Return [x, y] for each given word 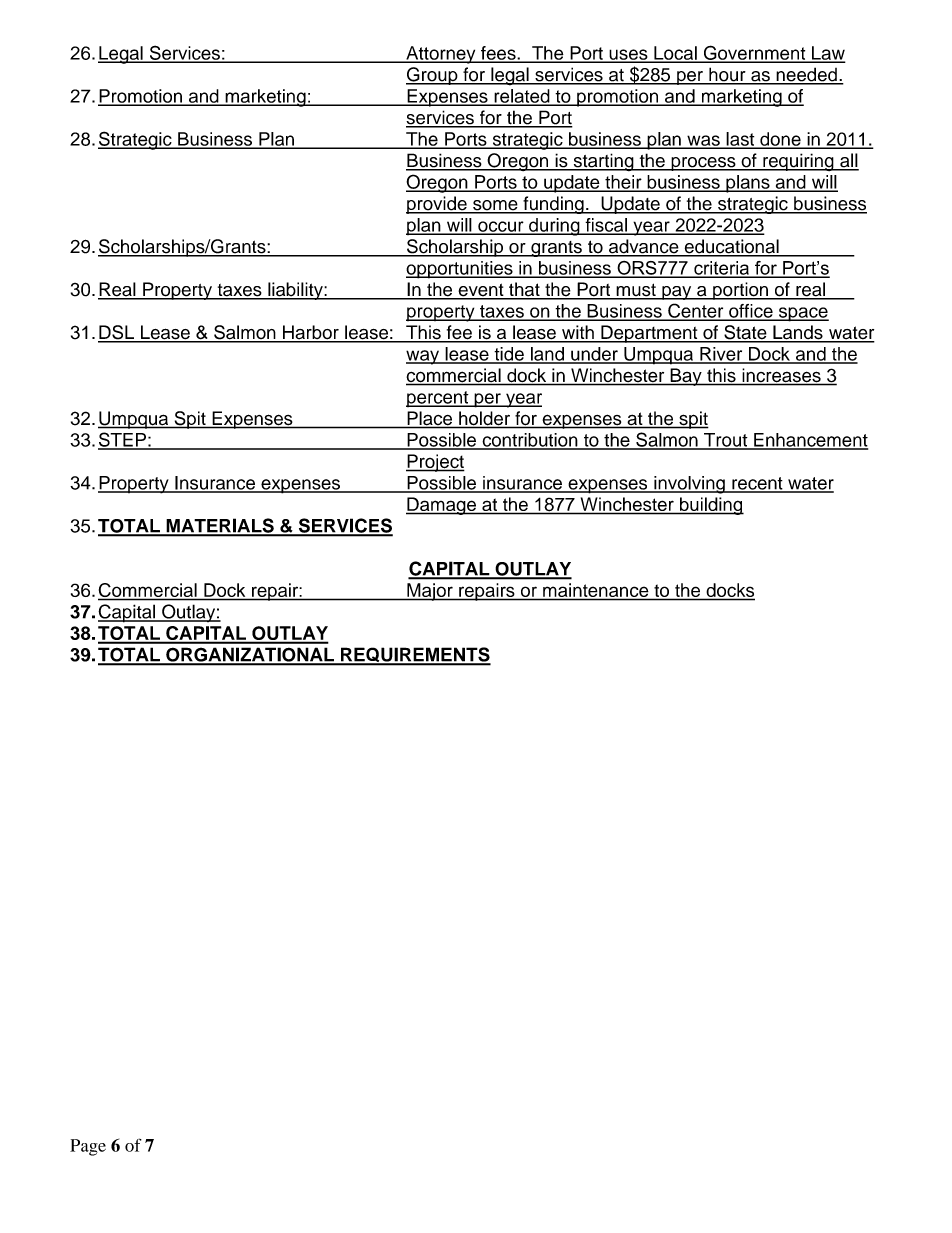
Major [430, 592]
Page [88, 1147]
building [711, 506]
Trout [726, 441]
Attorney [441, 55]
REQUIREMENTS [415, 656]
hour [727, 75]
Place [430, 419]
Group [433, 76]
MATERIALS [220, 526]
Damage [442, 506]
